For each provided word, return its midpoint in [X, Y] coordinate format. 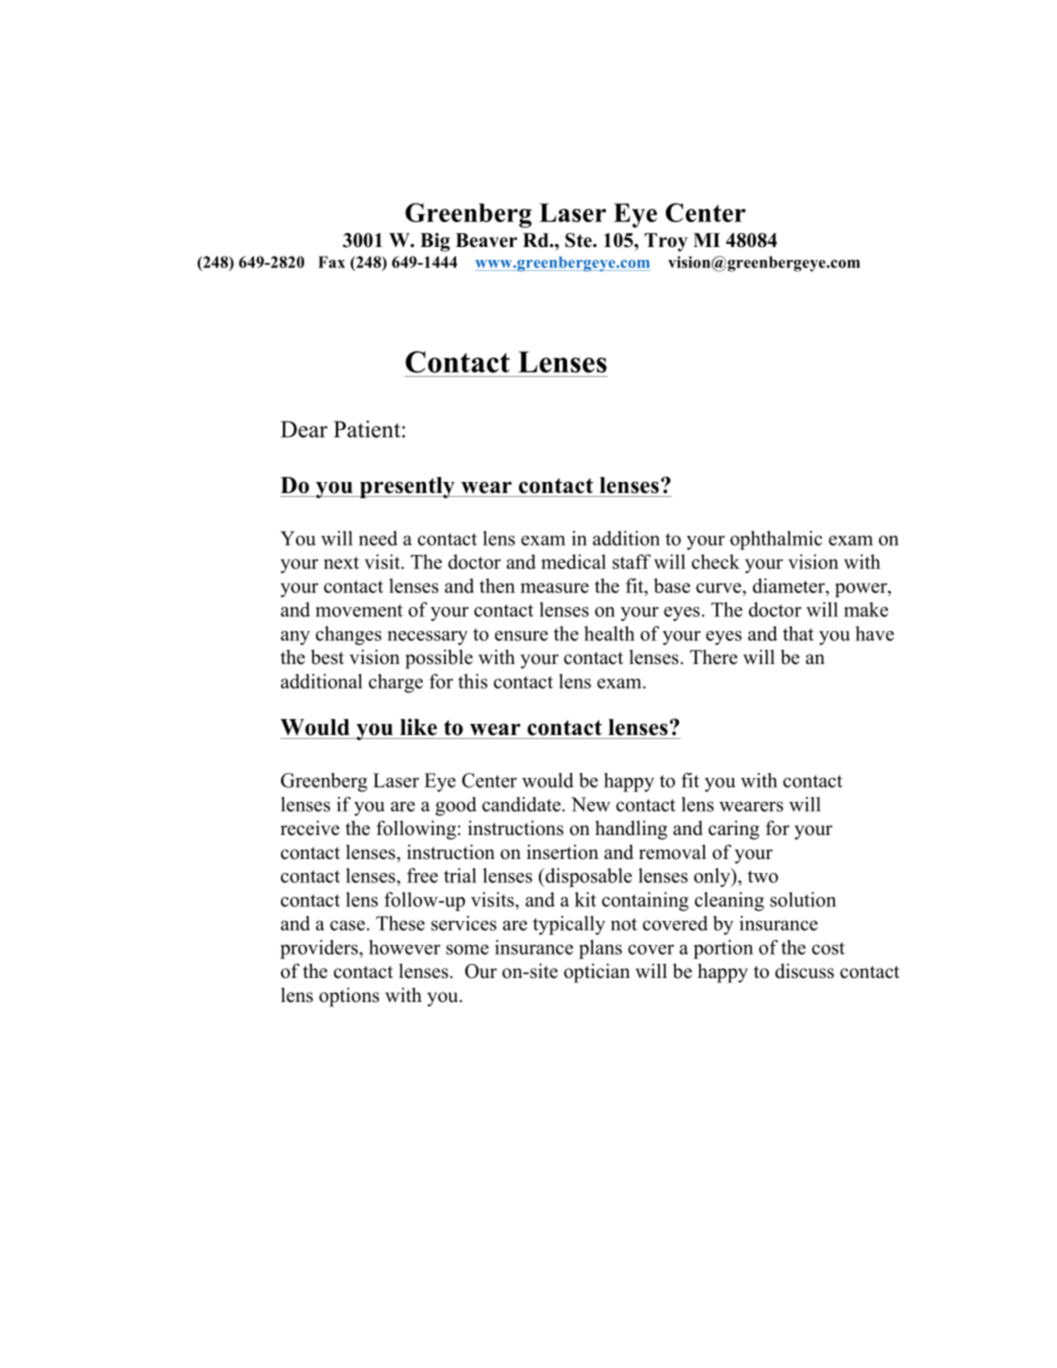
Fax [331, 262]
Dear [304, 429]
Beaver [486, 240]
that [798, 633]
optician [597, 973]
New [590, 804]
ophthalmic [776, 540]
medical [573, 561]
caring [733, 830]
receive [310, 828]
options [349, 997]
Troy [666, 242]
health [609, 633]
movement [359, 610]
